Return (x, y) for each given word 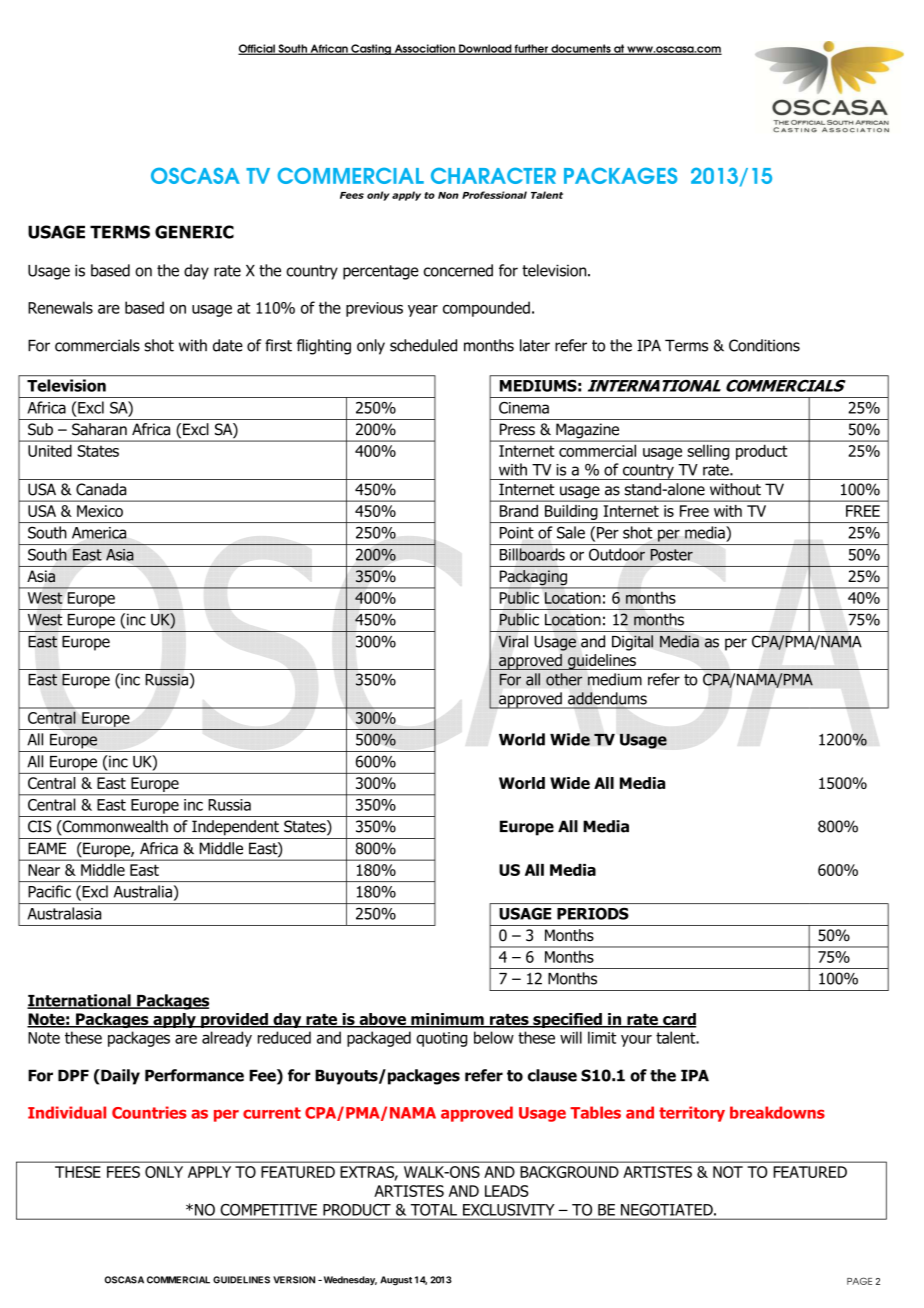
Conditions (764, 345)
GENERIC (194, 232)
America (99, 533)
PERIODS (593, 914)
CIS (39, 826)
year (423, 311)
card (679, 1020)
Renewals (60, 307)
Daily (119, 1077)
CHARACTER (493, 175)
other (564, 679)
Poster (672, 555)
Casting (371, 49)
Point (517, 533)
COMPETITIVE (269, 1210)
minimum (447, 1020)
